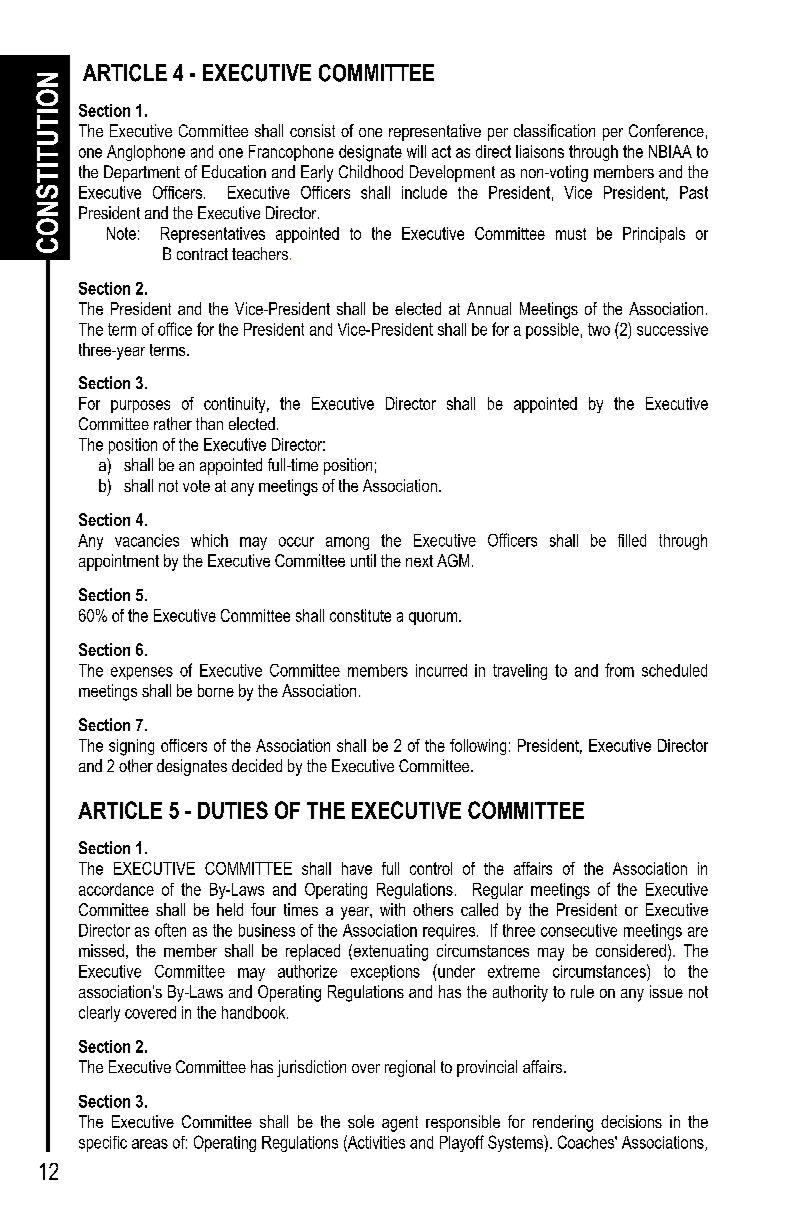 This screenshot has width=787, height=1216. I want to click on agent, so click(400, 1124).
